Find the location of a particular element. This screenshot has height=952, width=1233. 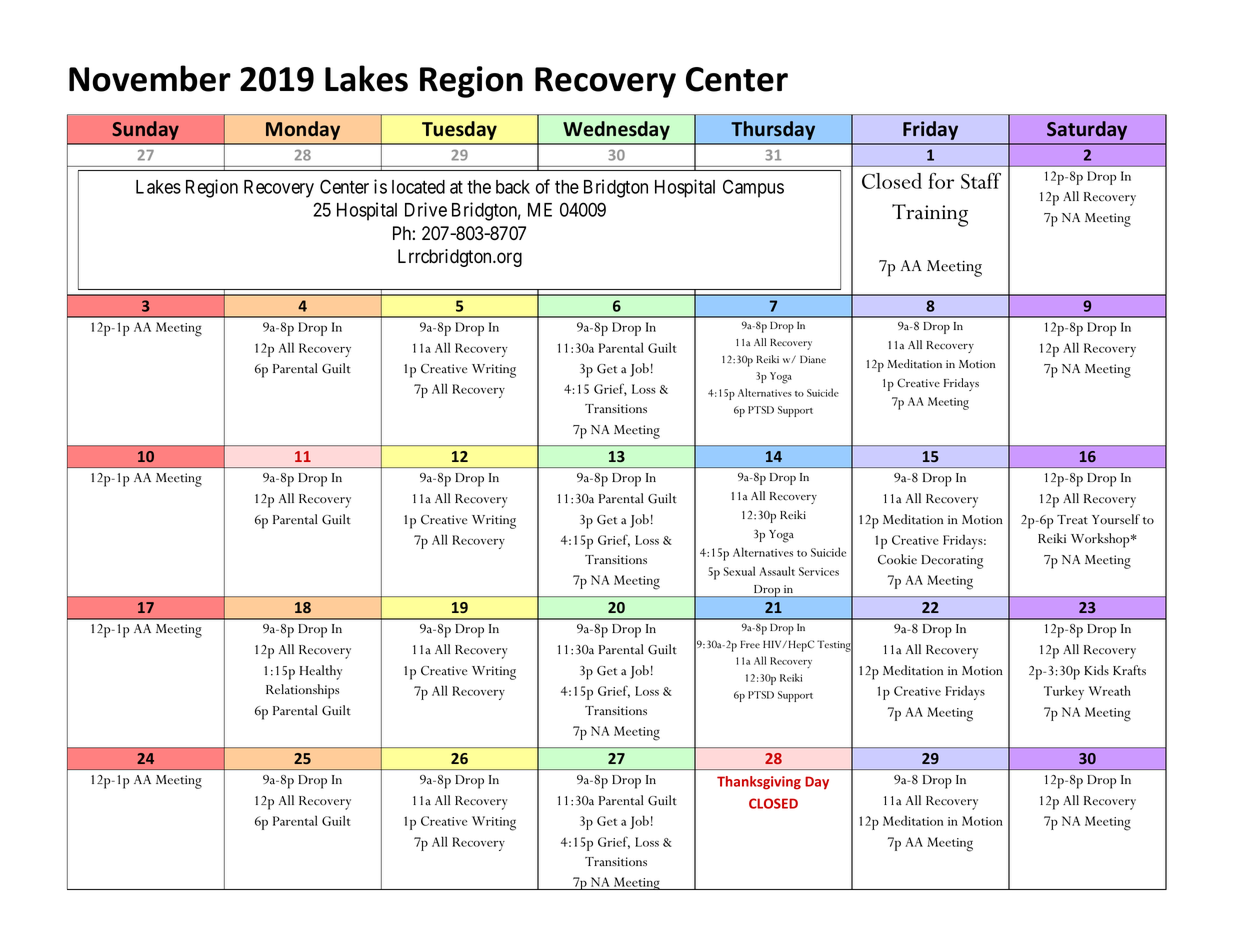

Wednesday is located at coordinates (616, 130).
